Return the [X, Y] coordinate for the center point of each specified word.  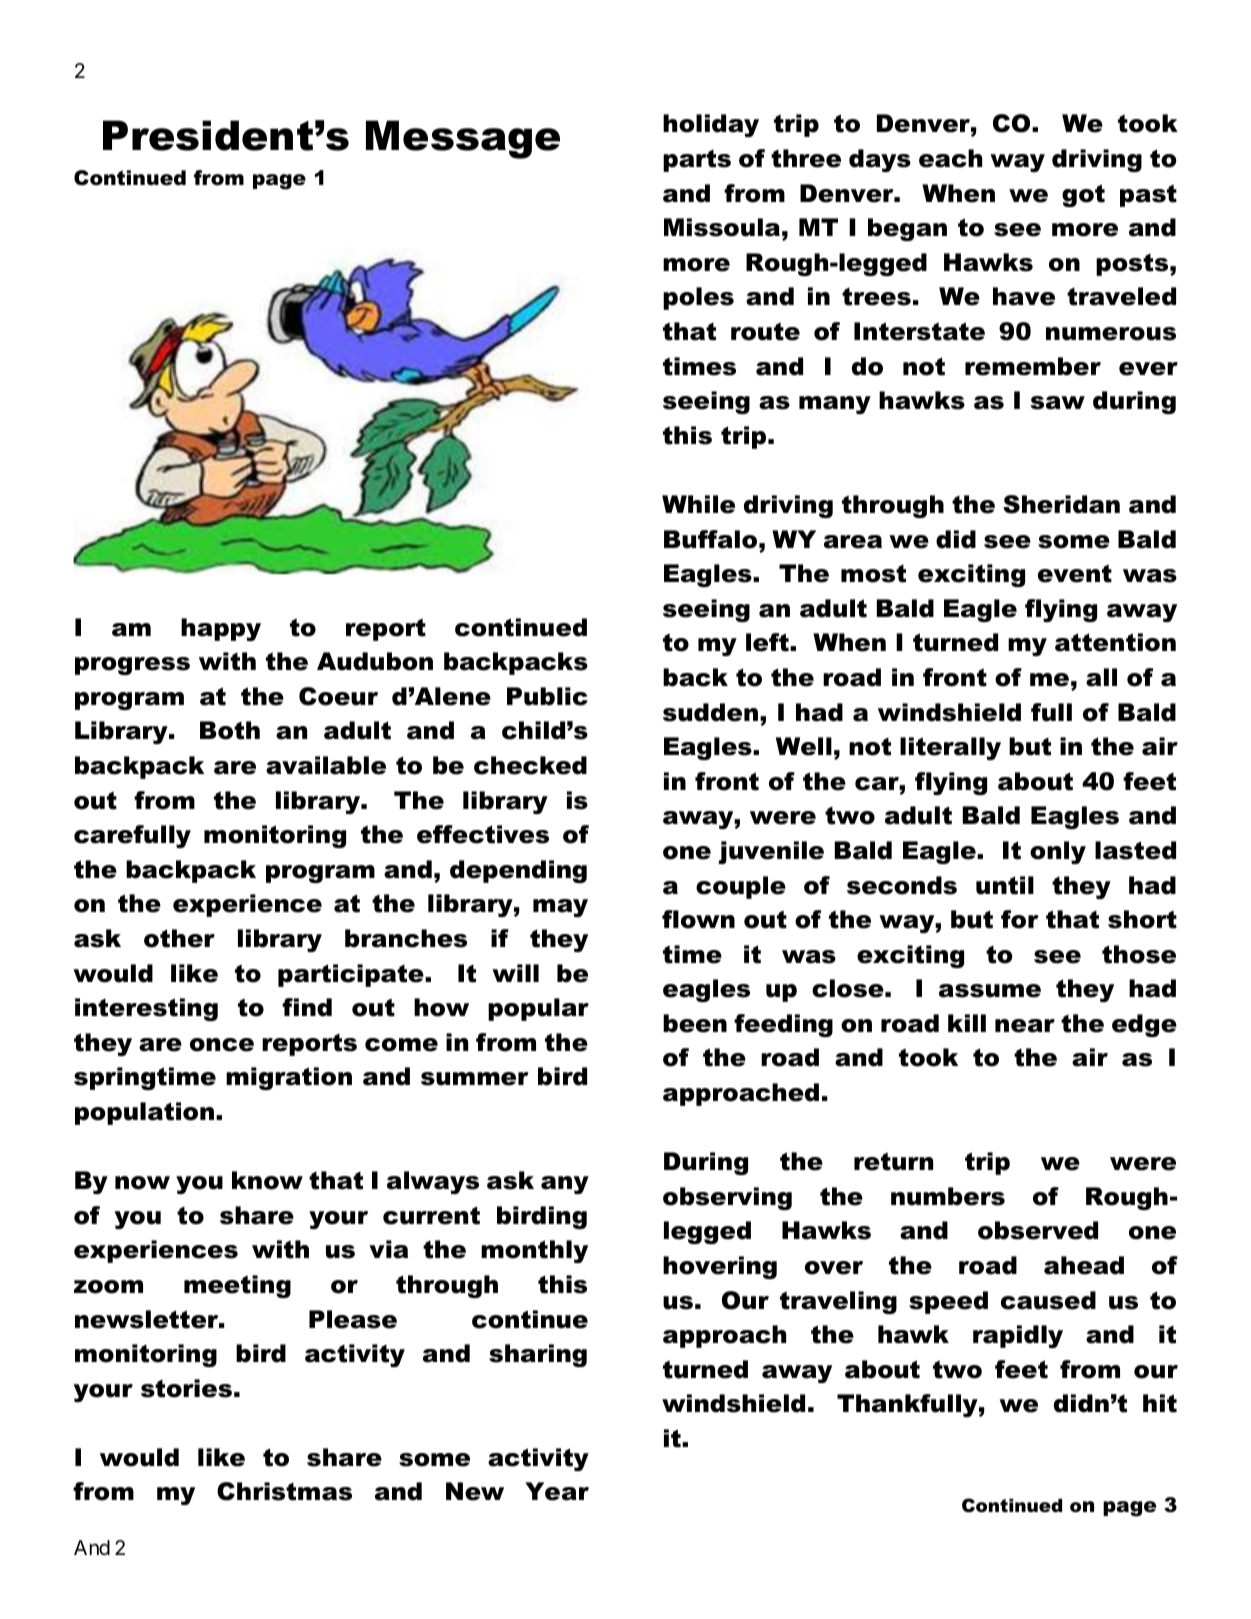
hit [1160, 1403]
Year [557, 1491]
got [1083, 195]
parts [697, 161]
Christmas [284, 1491]
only [1058, 852]
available [326, 765]
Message [463, 139]
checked [530, 765]
